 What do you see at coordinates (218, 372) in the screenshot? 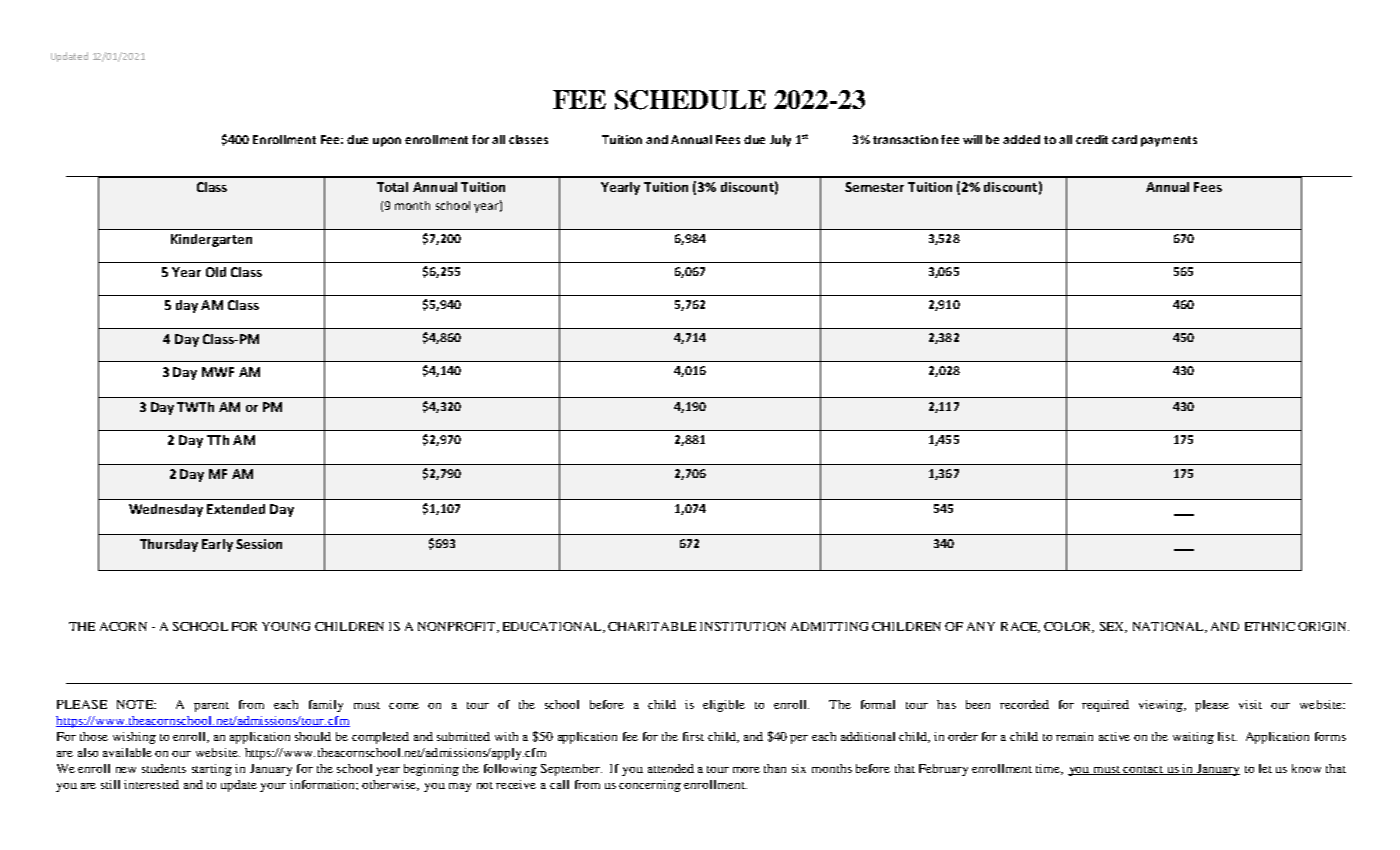
I see `MWF` at bounding box center [218, 372].
